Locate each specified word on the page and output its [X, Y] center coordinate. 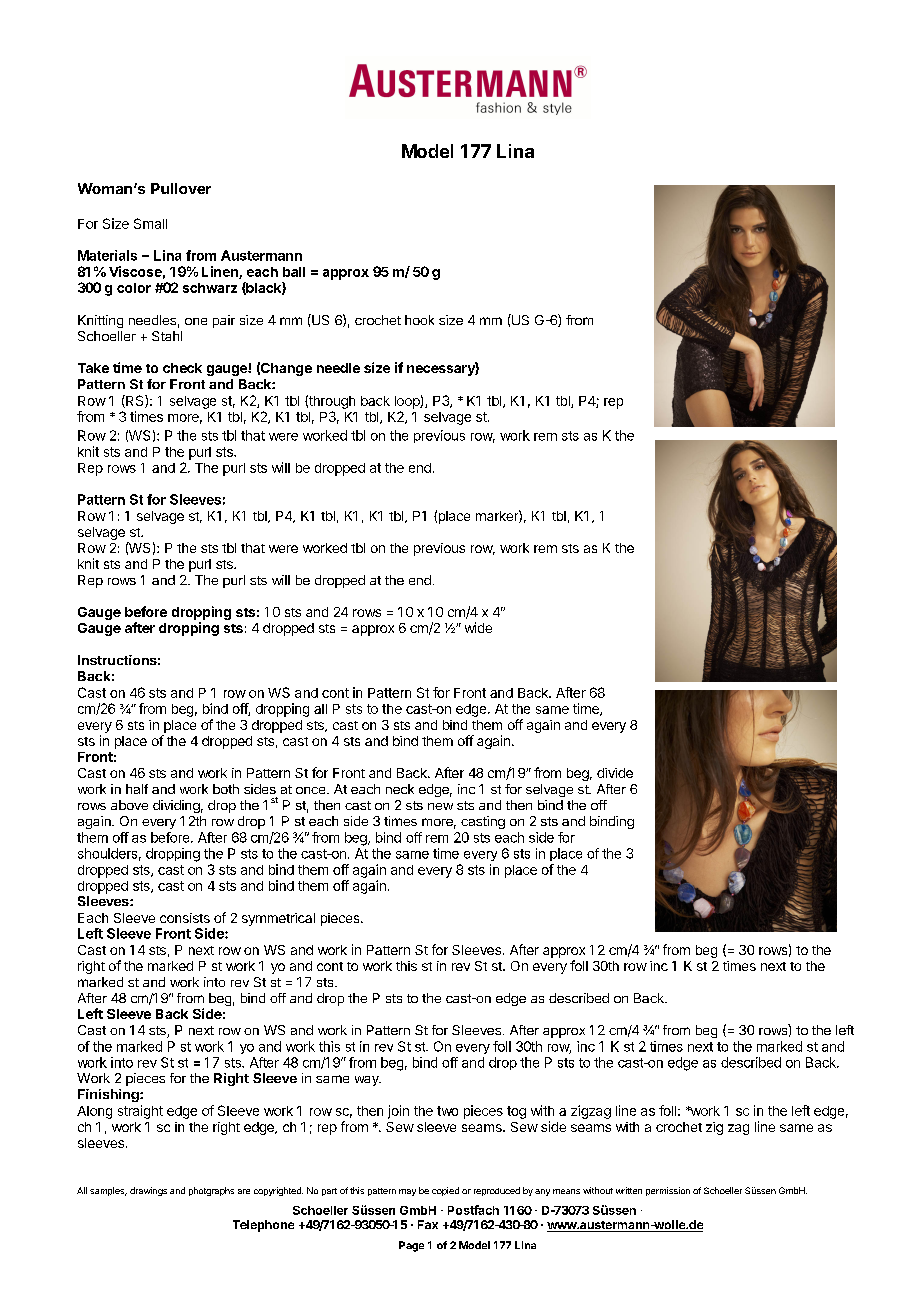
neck [400, 789]
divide [615, 773]
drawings [148, 1191]
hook [419, 320]
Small [150, 223]
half [137, 789]
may [407, 1192]
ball [294, 272]
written [629, 1190]
